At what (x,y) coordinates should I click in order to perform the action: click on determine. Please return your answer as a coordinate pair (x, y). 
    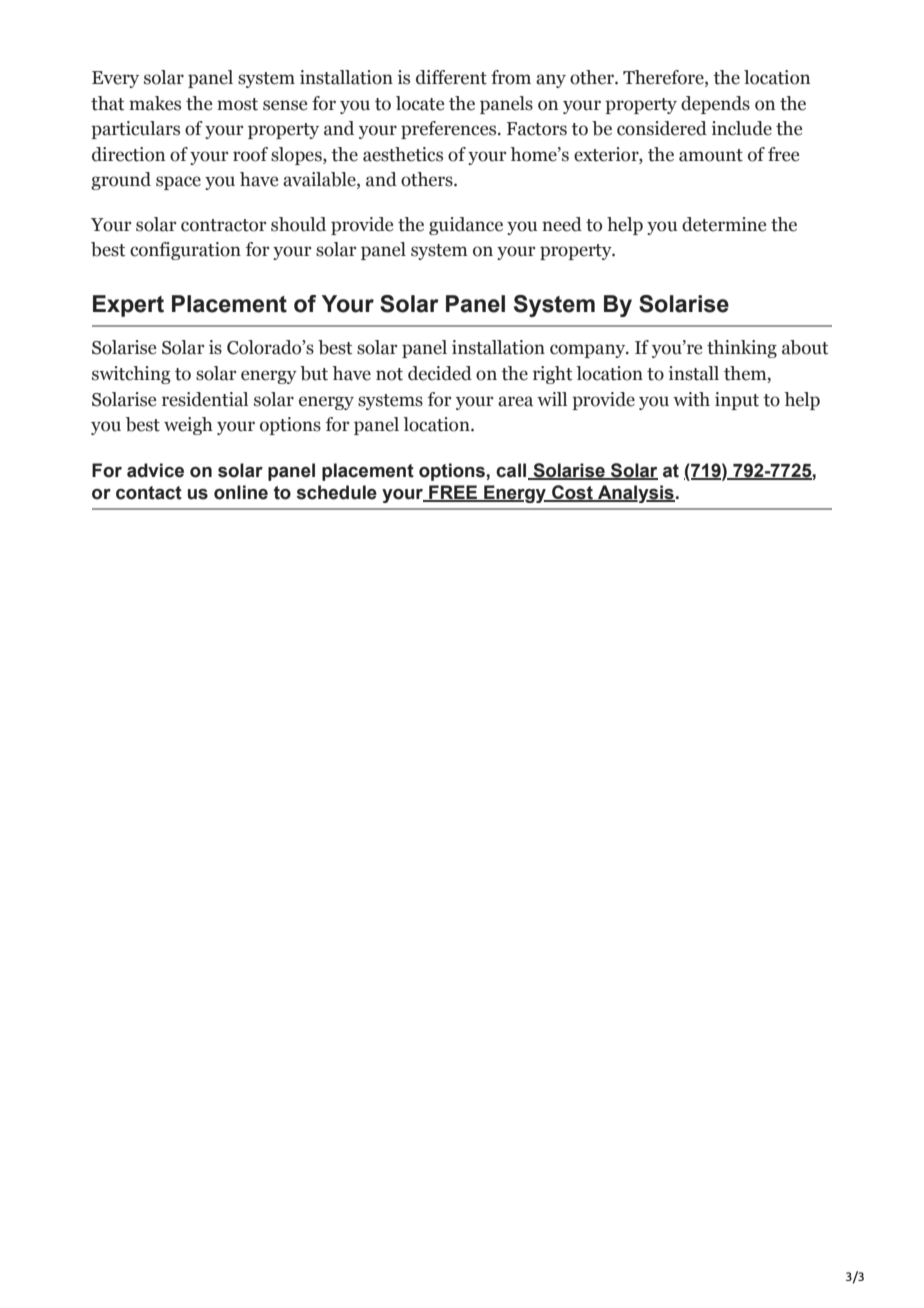
    Looking at the image, I should click on (724, 224).
